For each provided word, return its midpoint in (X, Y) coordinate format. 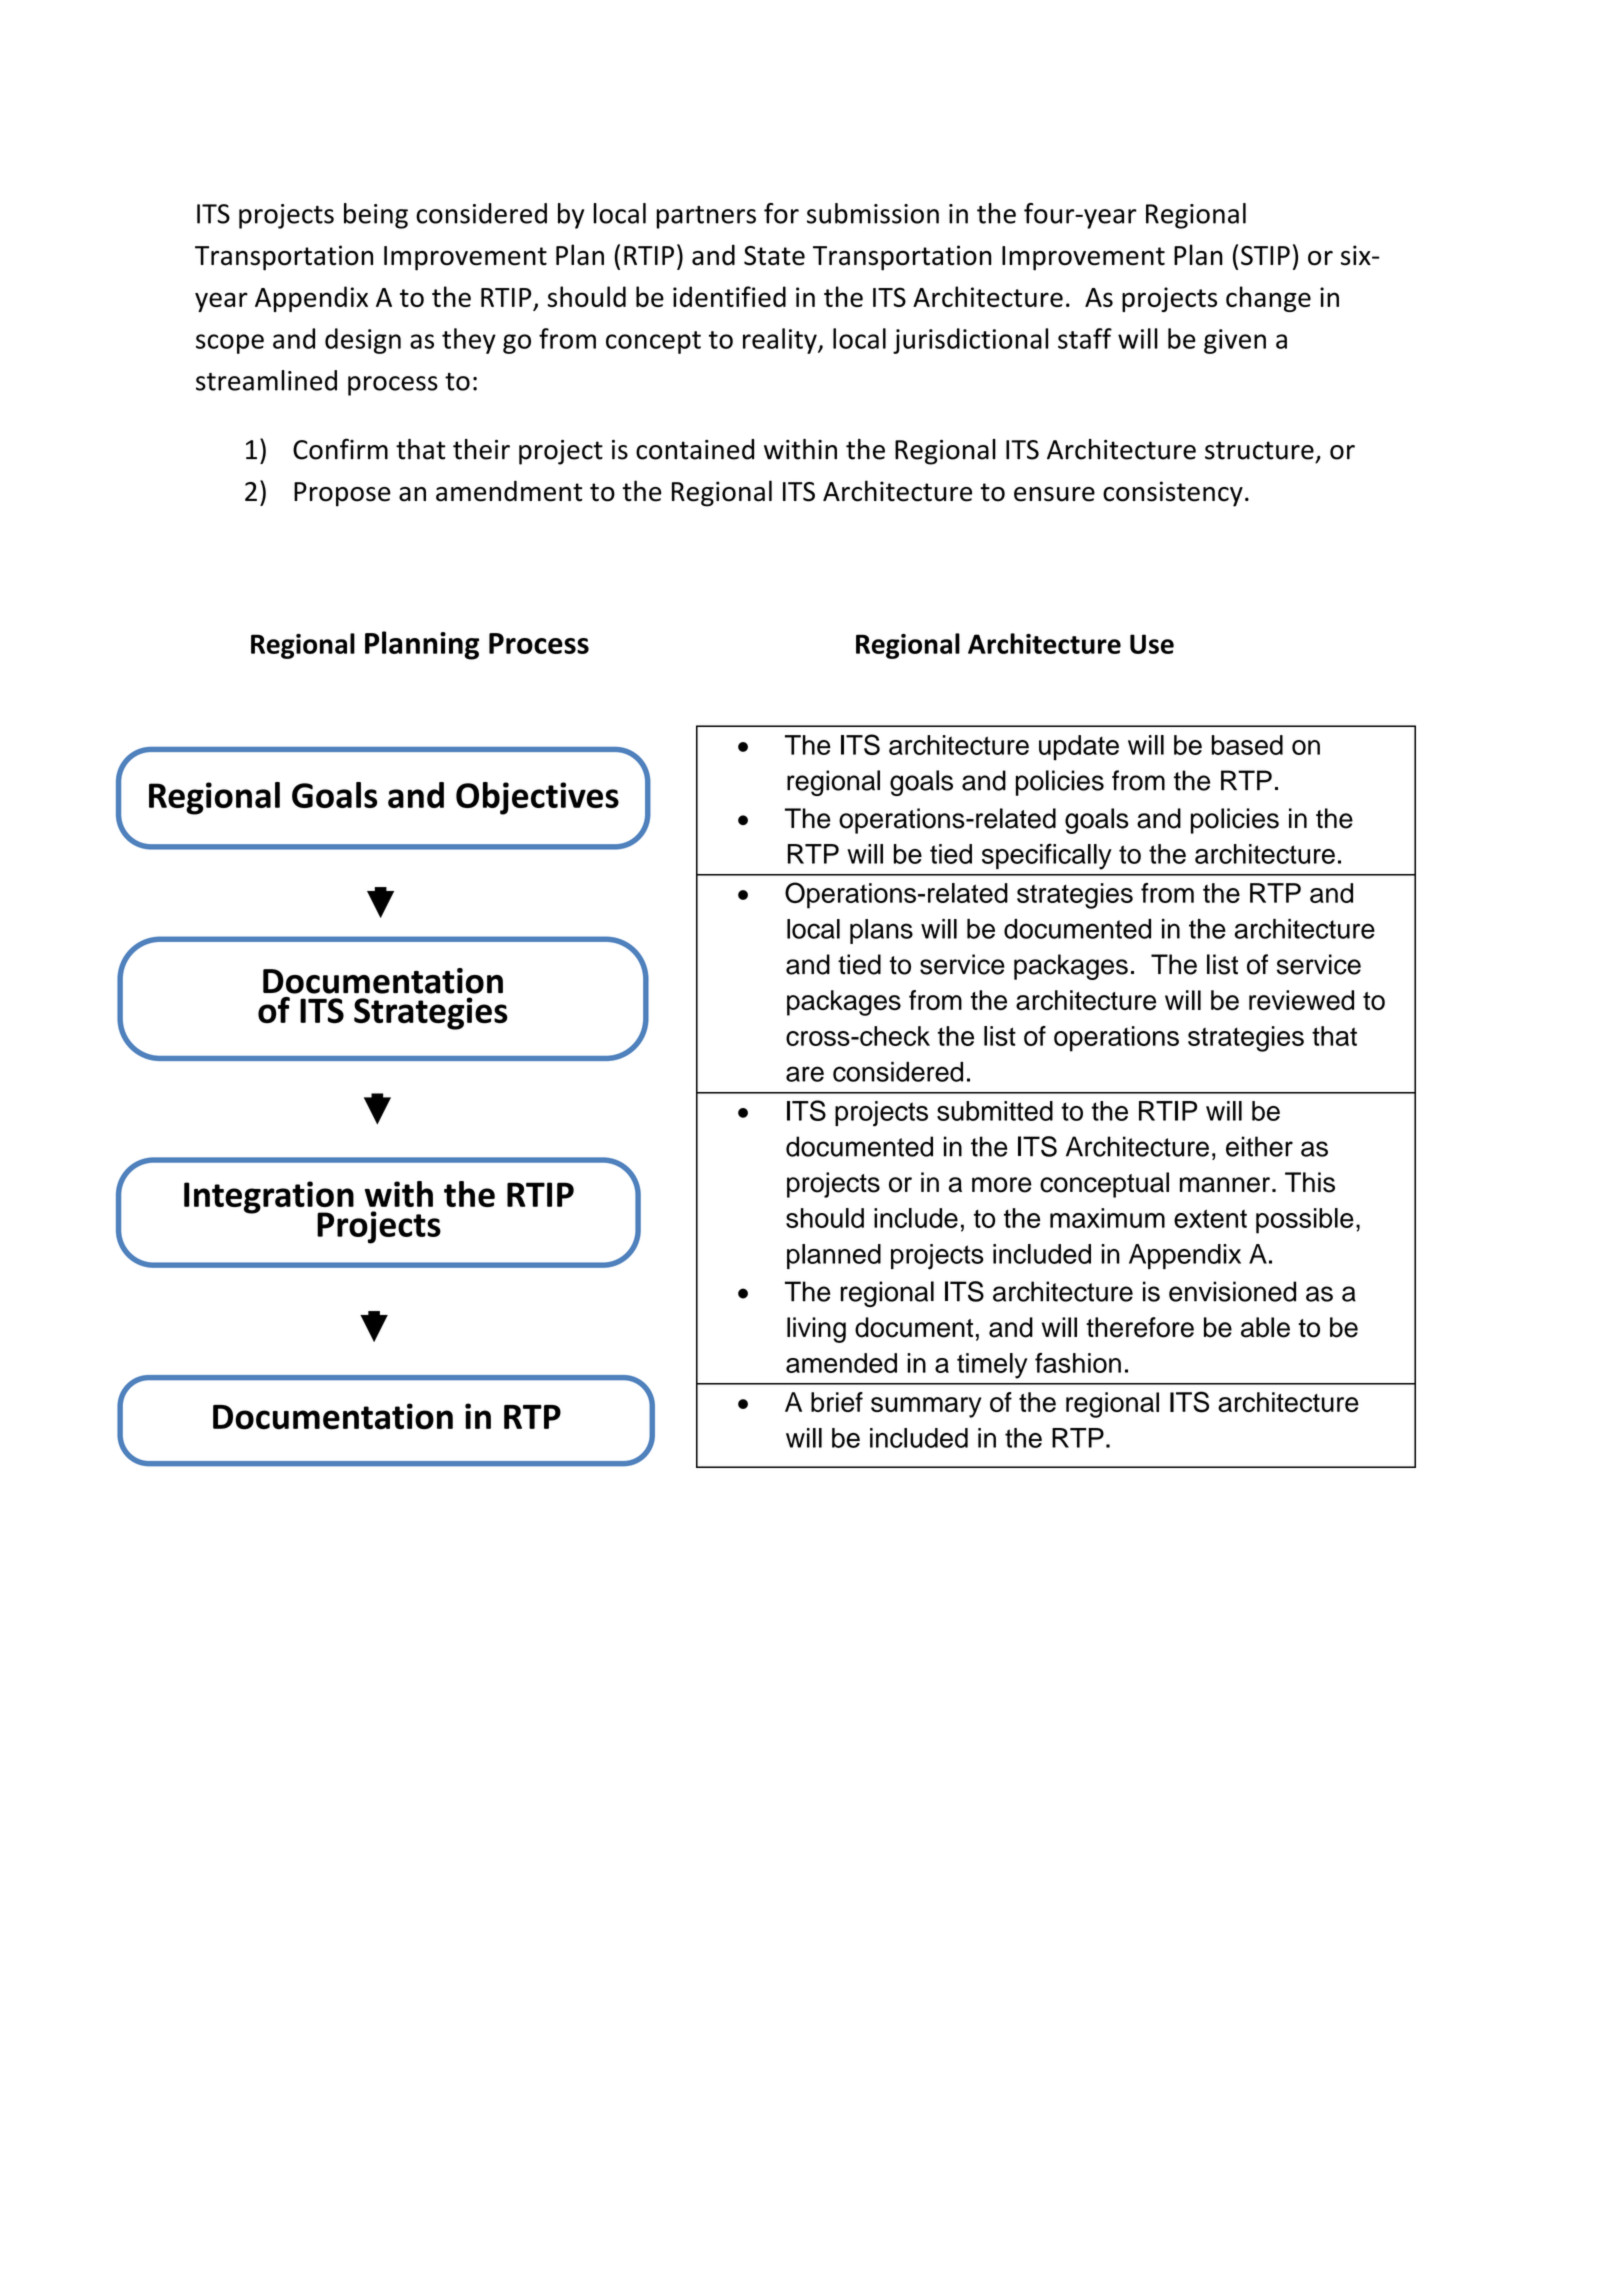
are (805, 1074)
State (774, 256)
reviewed (1301, 1000)
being (376, 216)
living (816, 1330)
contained (695, 449)
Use (1152, 644)
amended (841, 1363)
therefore (1140, 1327)
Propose (342, 494)
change (1268, 299)
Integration (269, 1198)
